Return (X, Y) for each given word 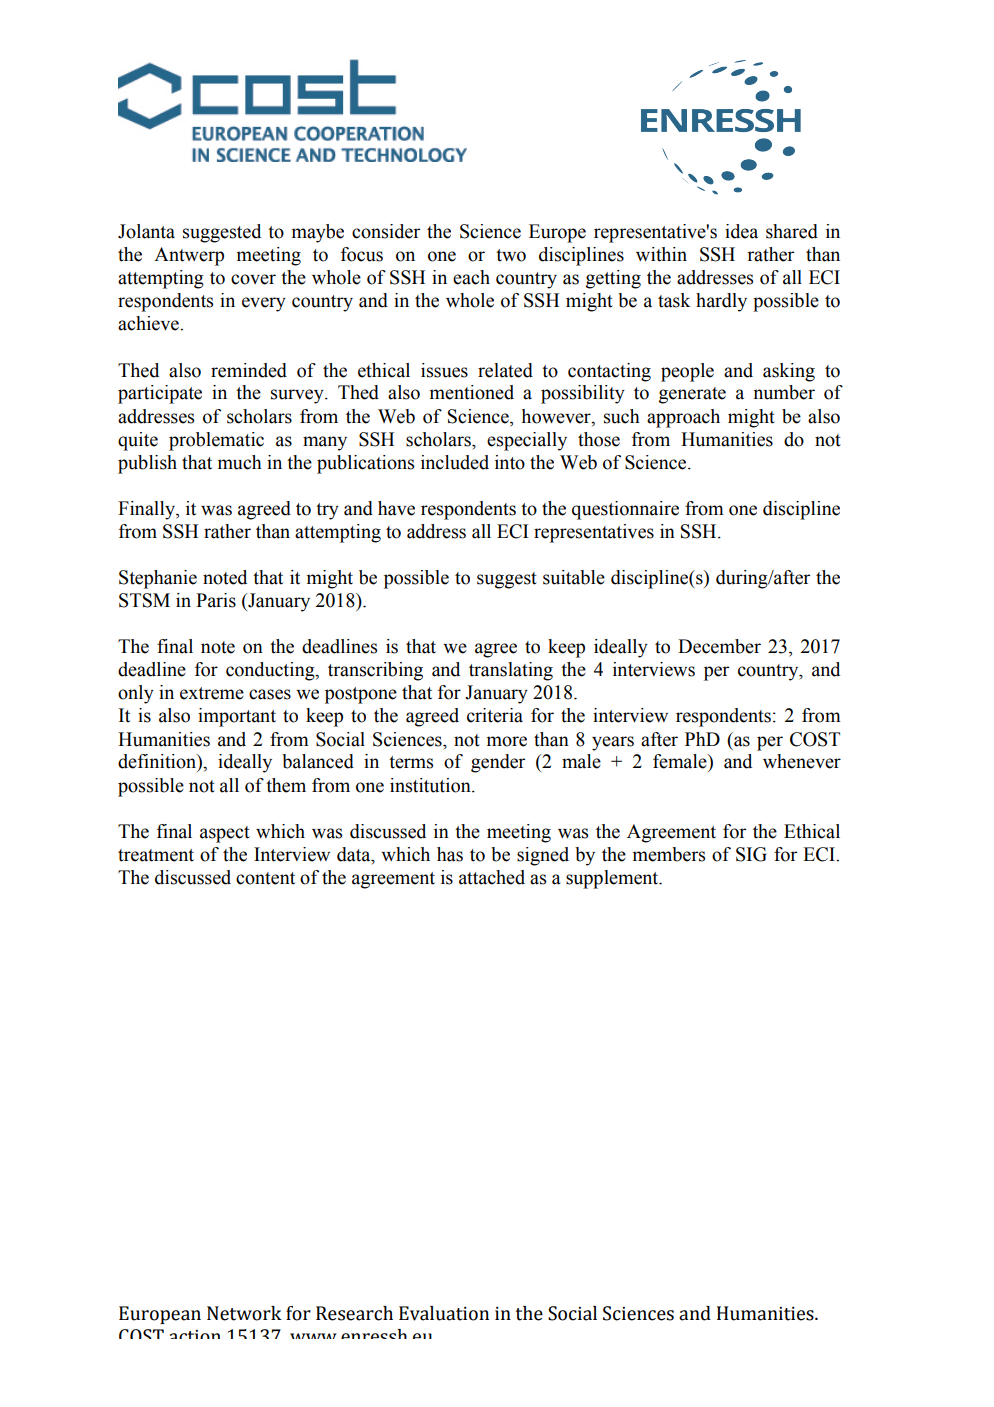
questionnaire (625, 510)
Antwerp (189, 256)
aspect (225, 834)
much (240, 462)
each (471, 277)
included (455, 462)
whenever (802, 761)
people (687, 372)
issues (444, 370)
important (237, 717)
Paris (216, 600)
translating (511, 671)
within (661, 254)
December (719, 646)
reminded (249, 370)
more (507, 741)
